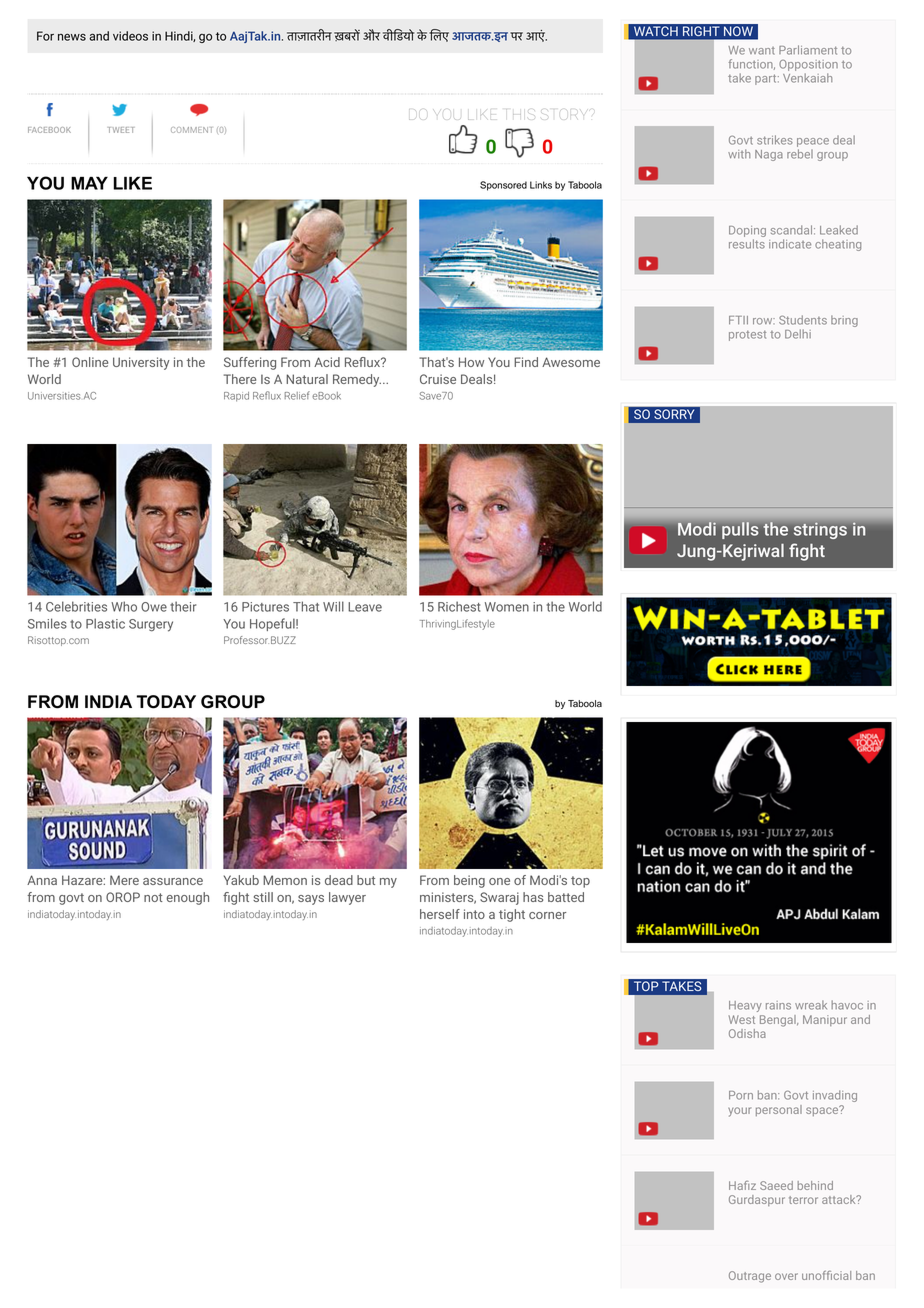 This page has height=1308, width=924. I want to click on want, so click(762, 51).
